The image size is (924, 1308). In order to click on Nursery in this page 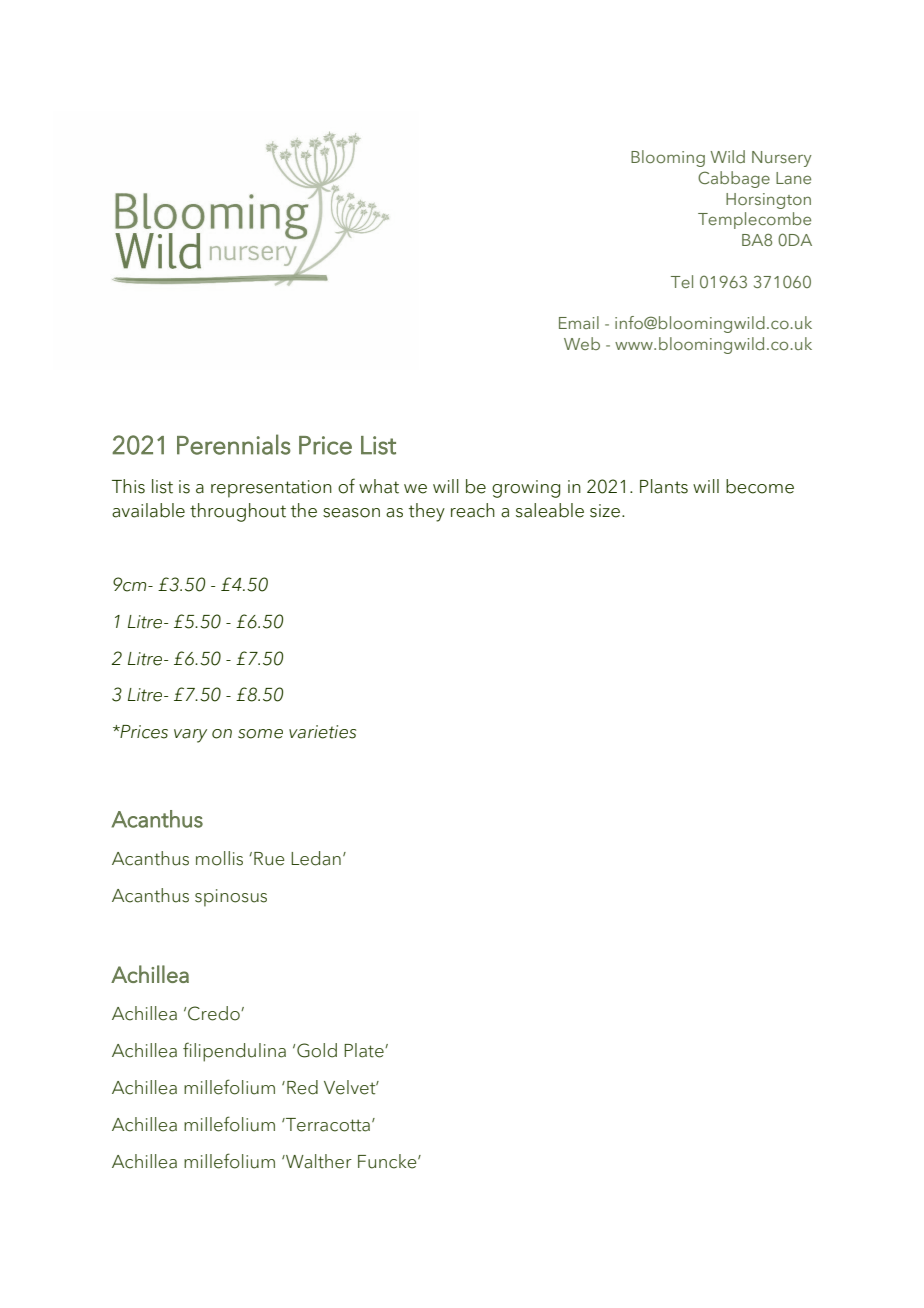, I will do `click(782, 159)`.
